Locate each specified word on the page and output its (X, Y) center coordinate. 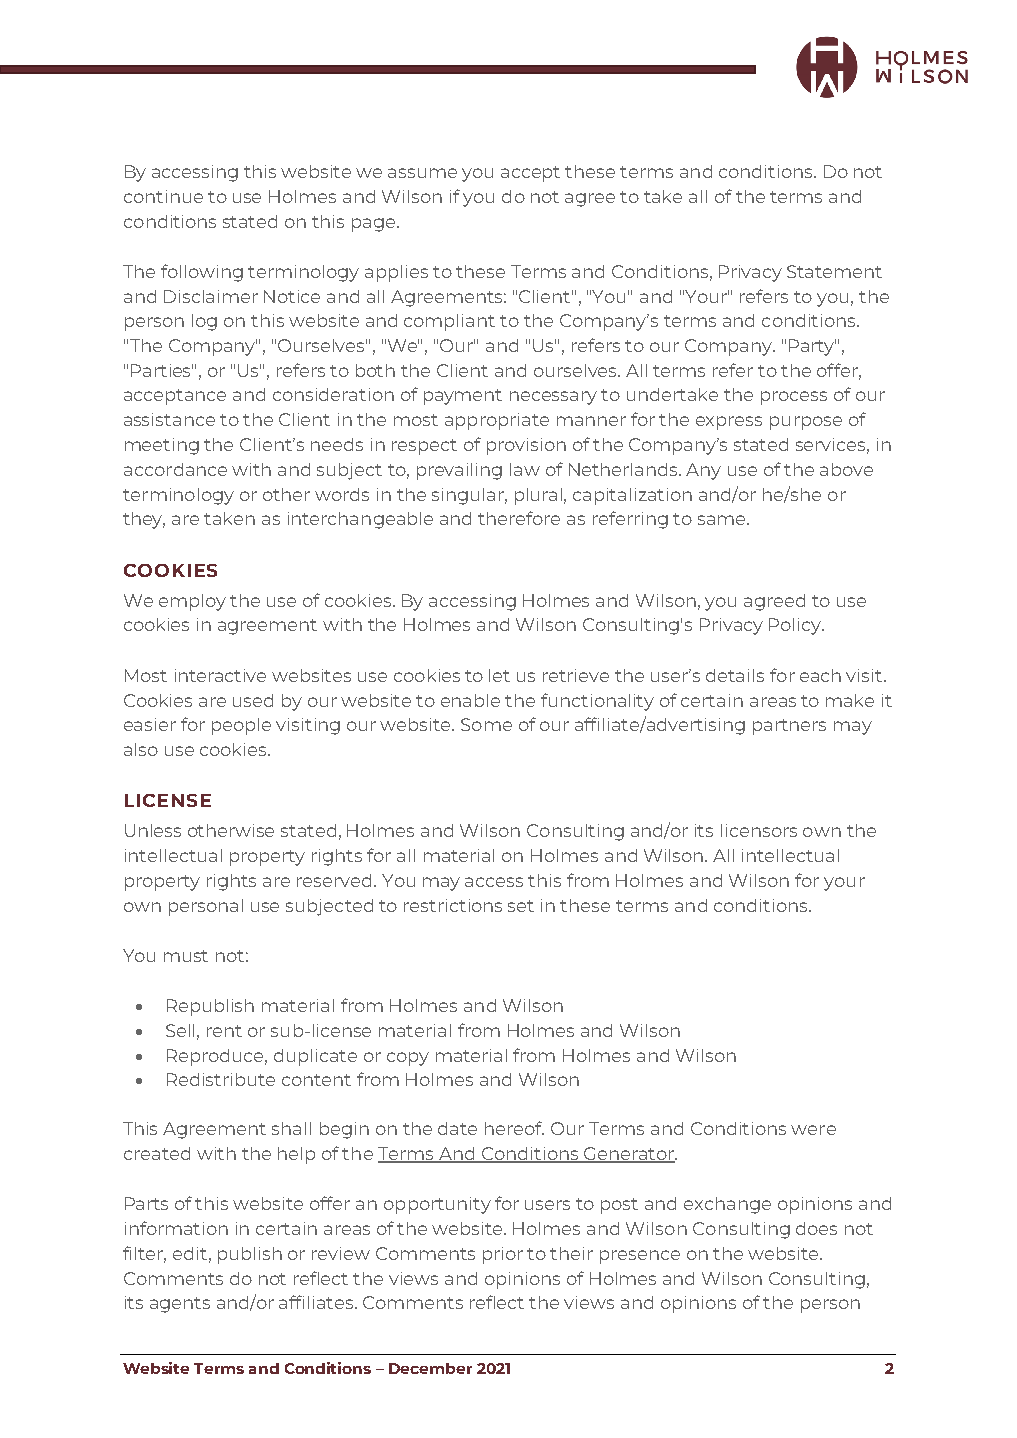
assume (422, 173)
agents (180, 1305)
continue (163, 196)
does (816, 1228)
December (430, 1368)
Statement (834, 271)
